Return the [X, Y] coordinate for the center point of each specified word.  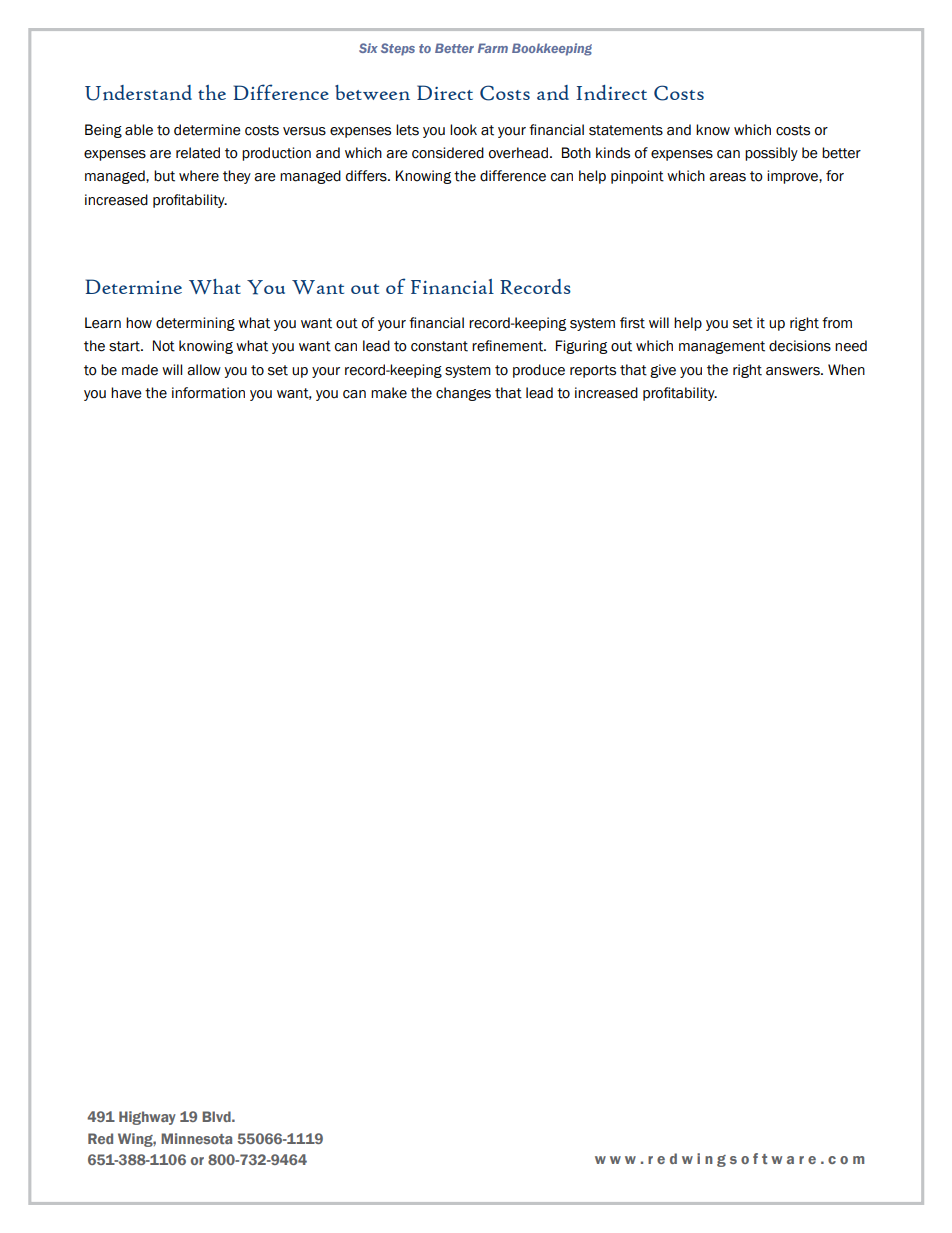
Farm [493, 48]
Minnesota [196, 1138]
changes [463, 394]
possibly [771, 154]
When [846, 370]
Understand [138, 93]
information [208, 393]
